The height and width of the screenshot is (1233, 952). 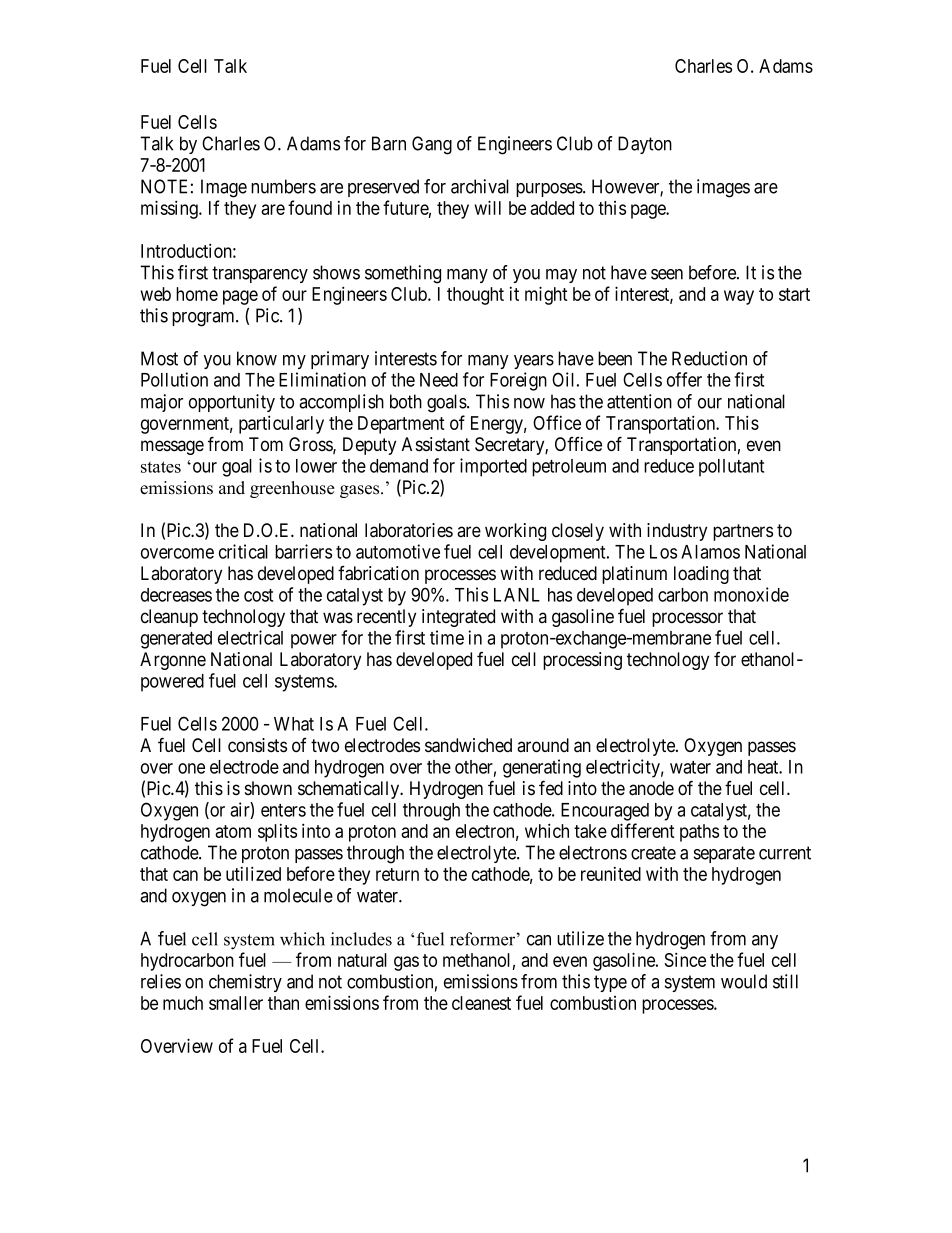 What do you see at coordinates (436, 444) in the screenshot?
I see `Assistant` at bounding box center [436, 444].
